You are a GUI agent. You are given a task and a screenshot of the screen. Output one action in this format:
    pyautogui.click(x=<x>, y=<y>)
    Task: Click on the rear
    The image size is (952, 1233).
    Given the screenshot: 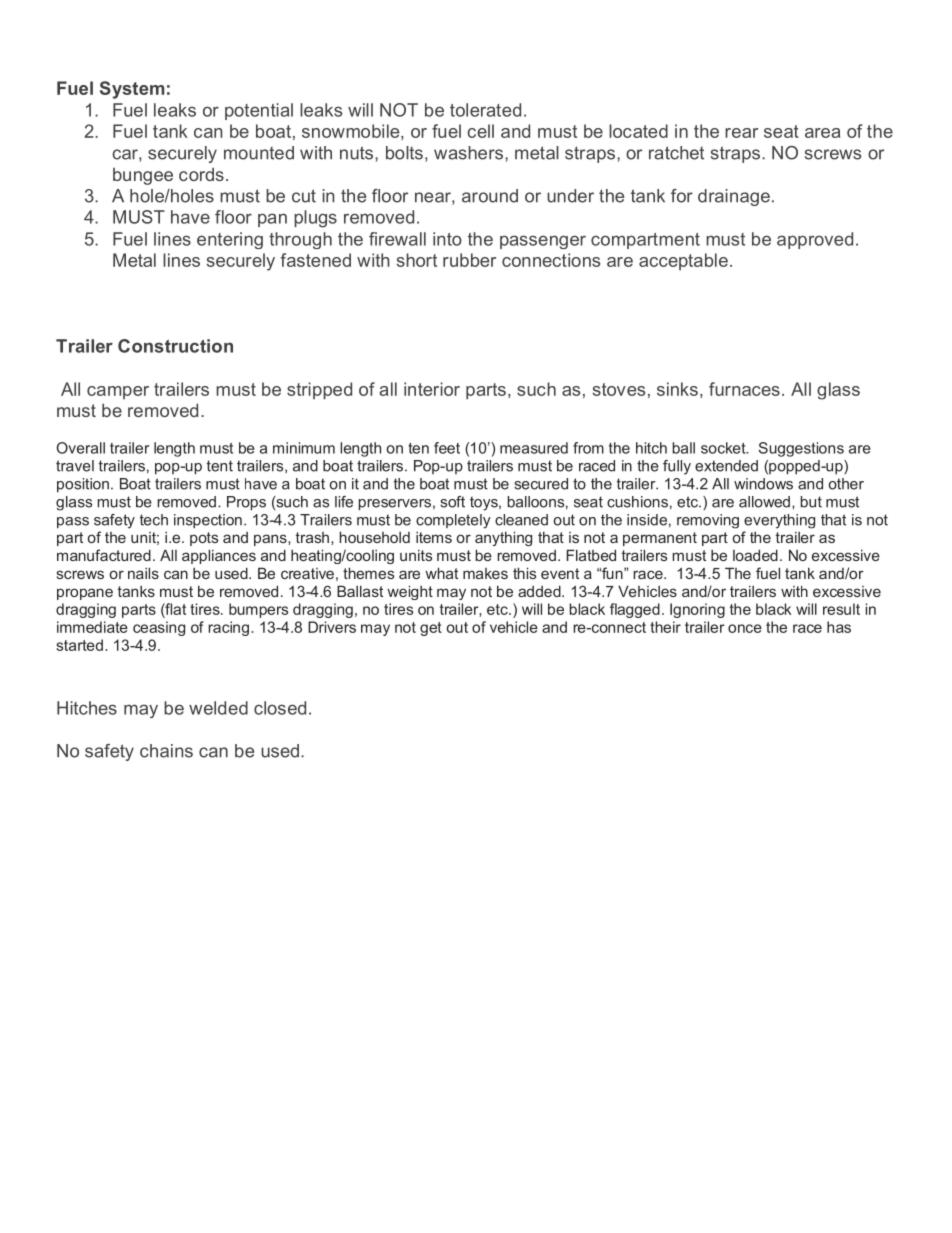 What is the action you would take?
    pyautogui.click(x=741, y=133)
